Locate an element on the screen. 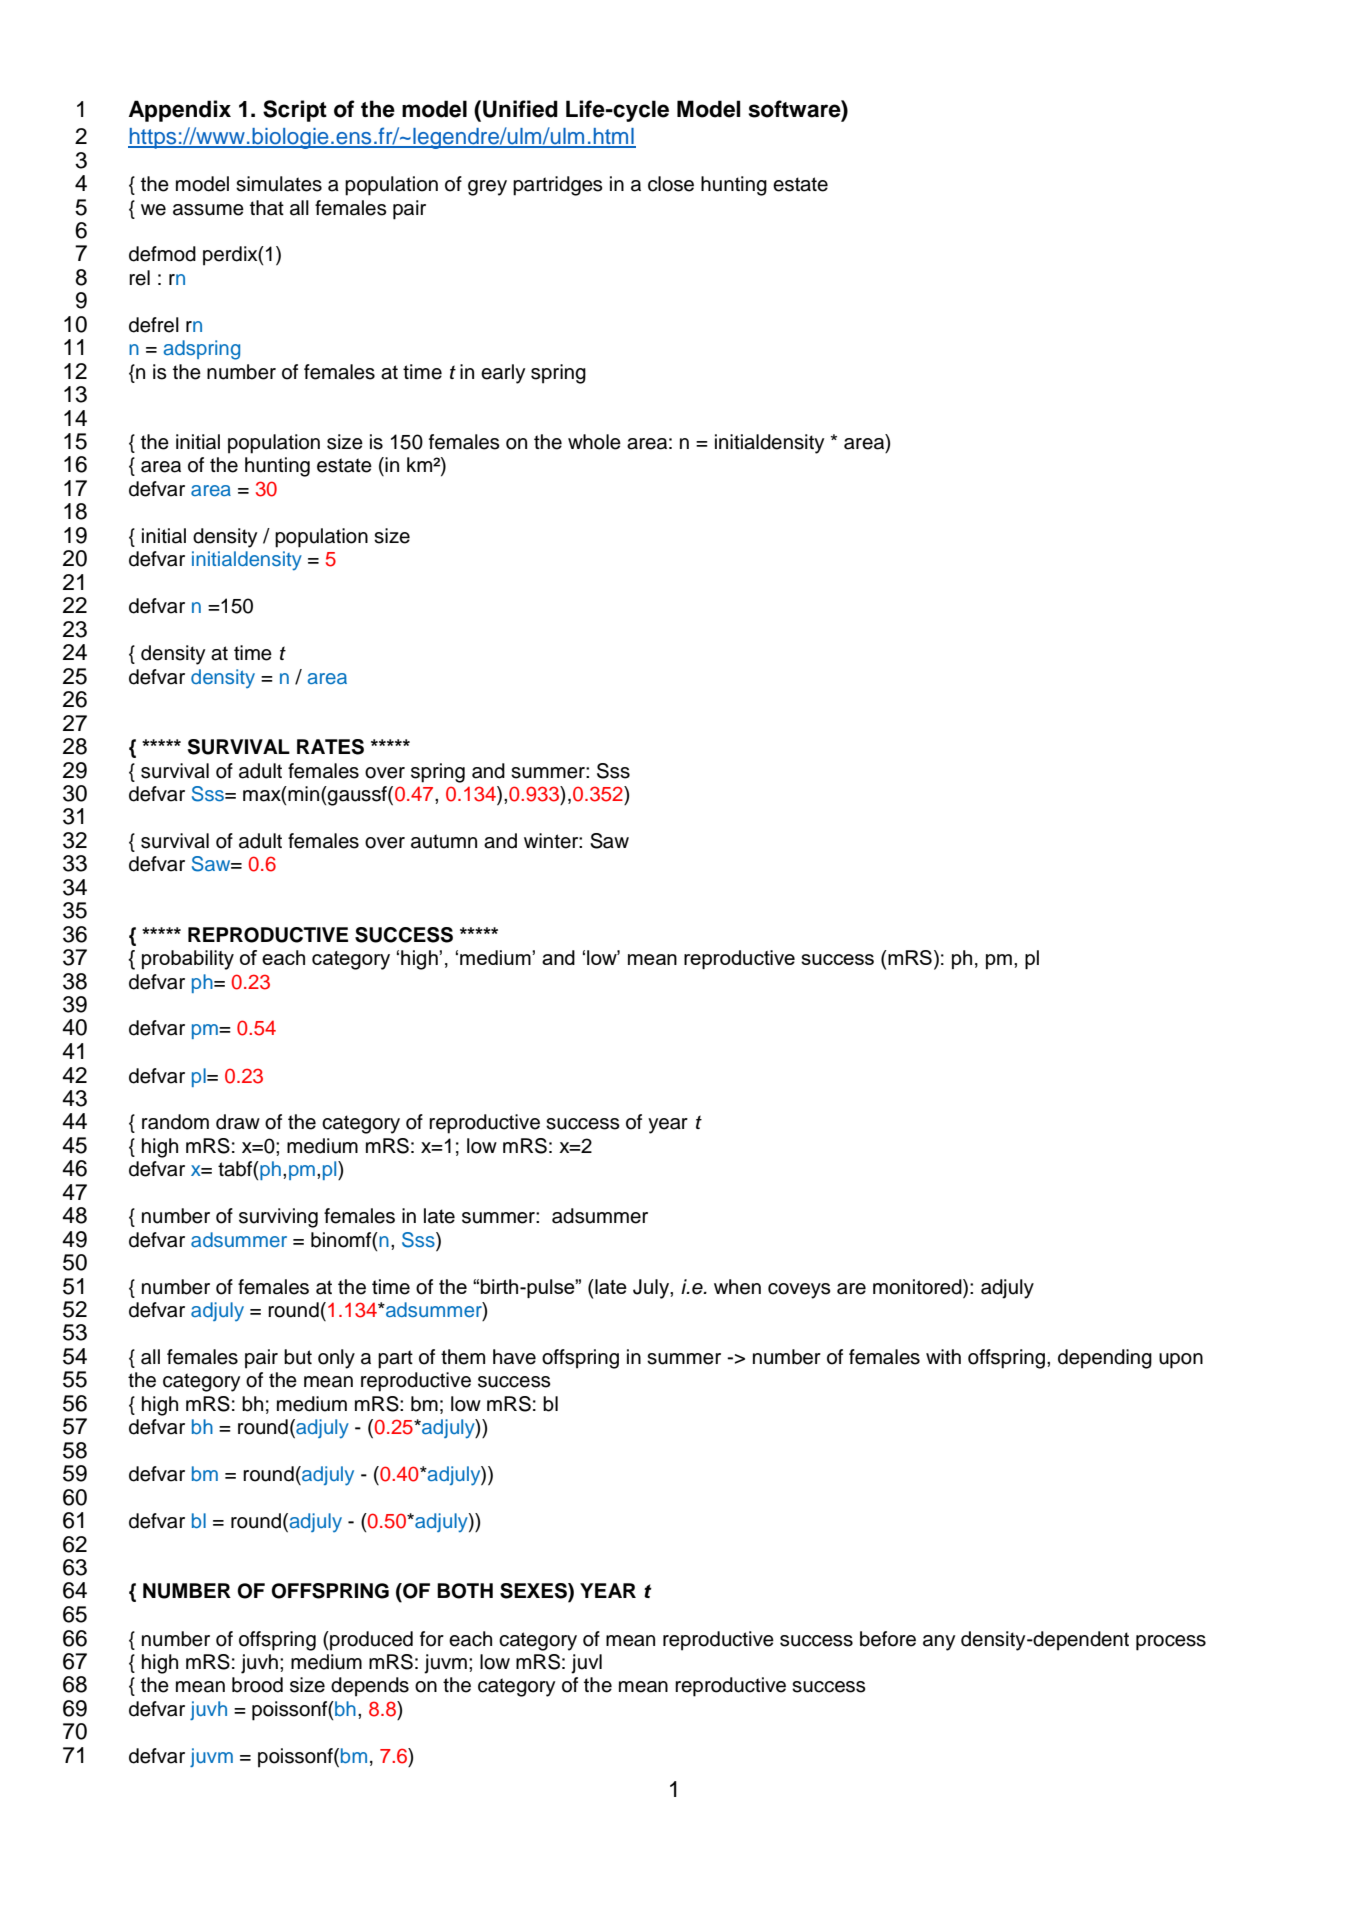 Image resolution: width=1349 pixels, height=1908 pixels. RATES is located at coordinates (330, 747).
